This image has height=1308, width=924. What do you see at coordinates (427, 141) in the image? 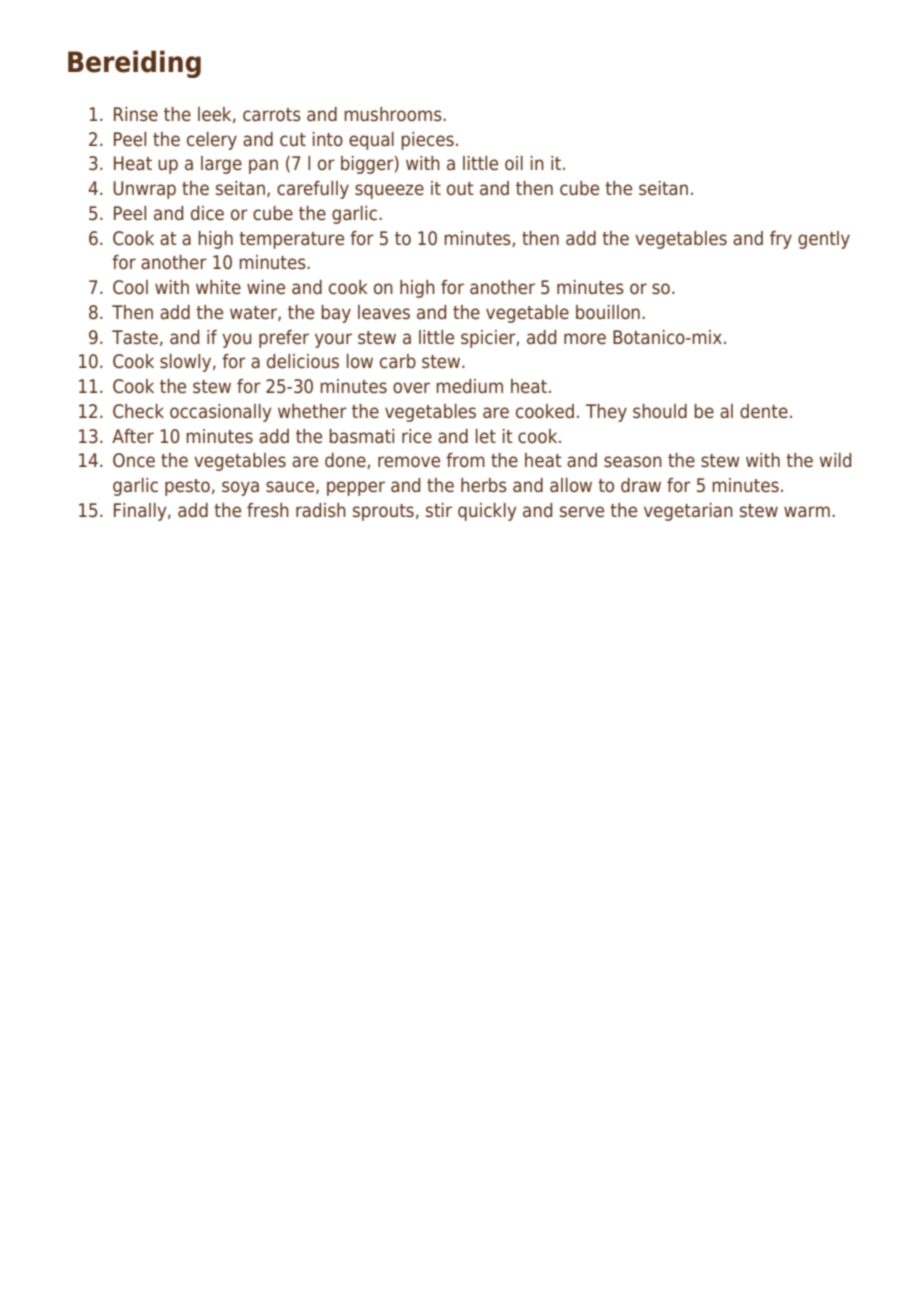
I see `pieces` at bounding box center [427, 141].
